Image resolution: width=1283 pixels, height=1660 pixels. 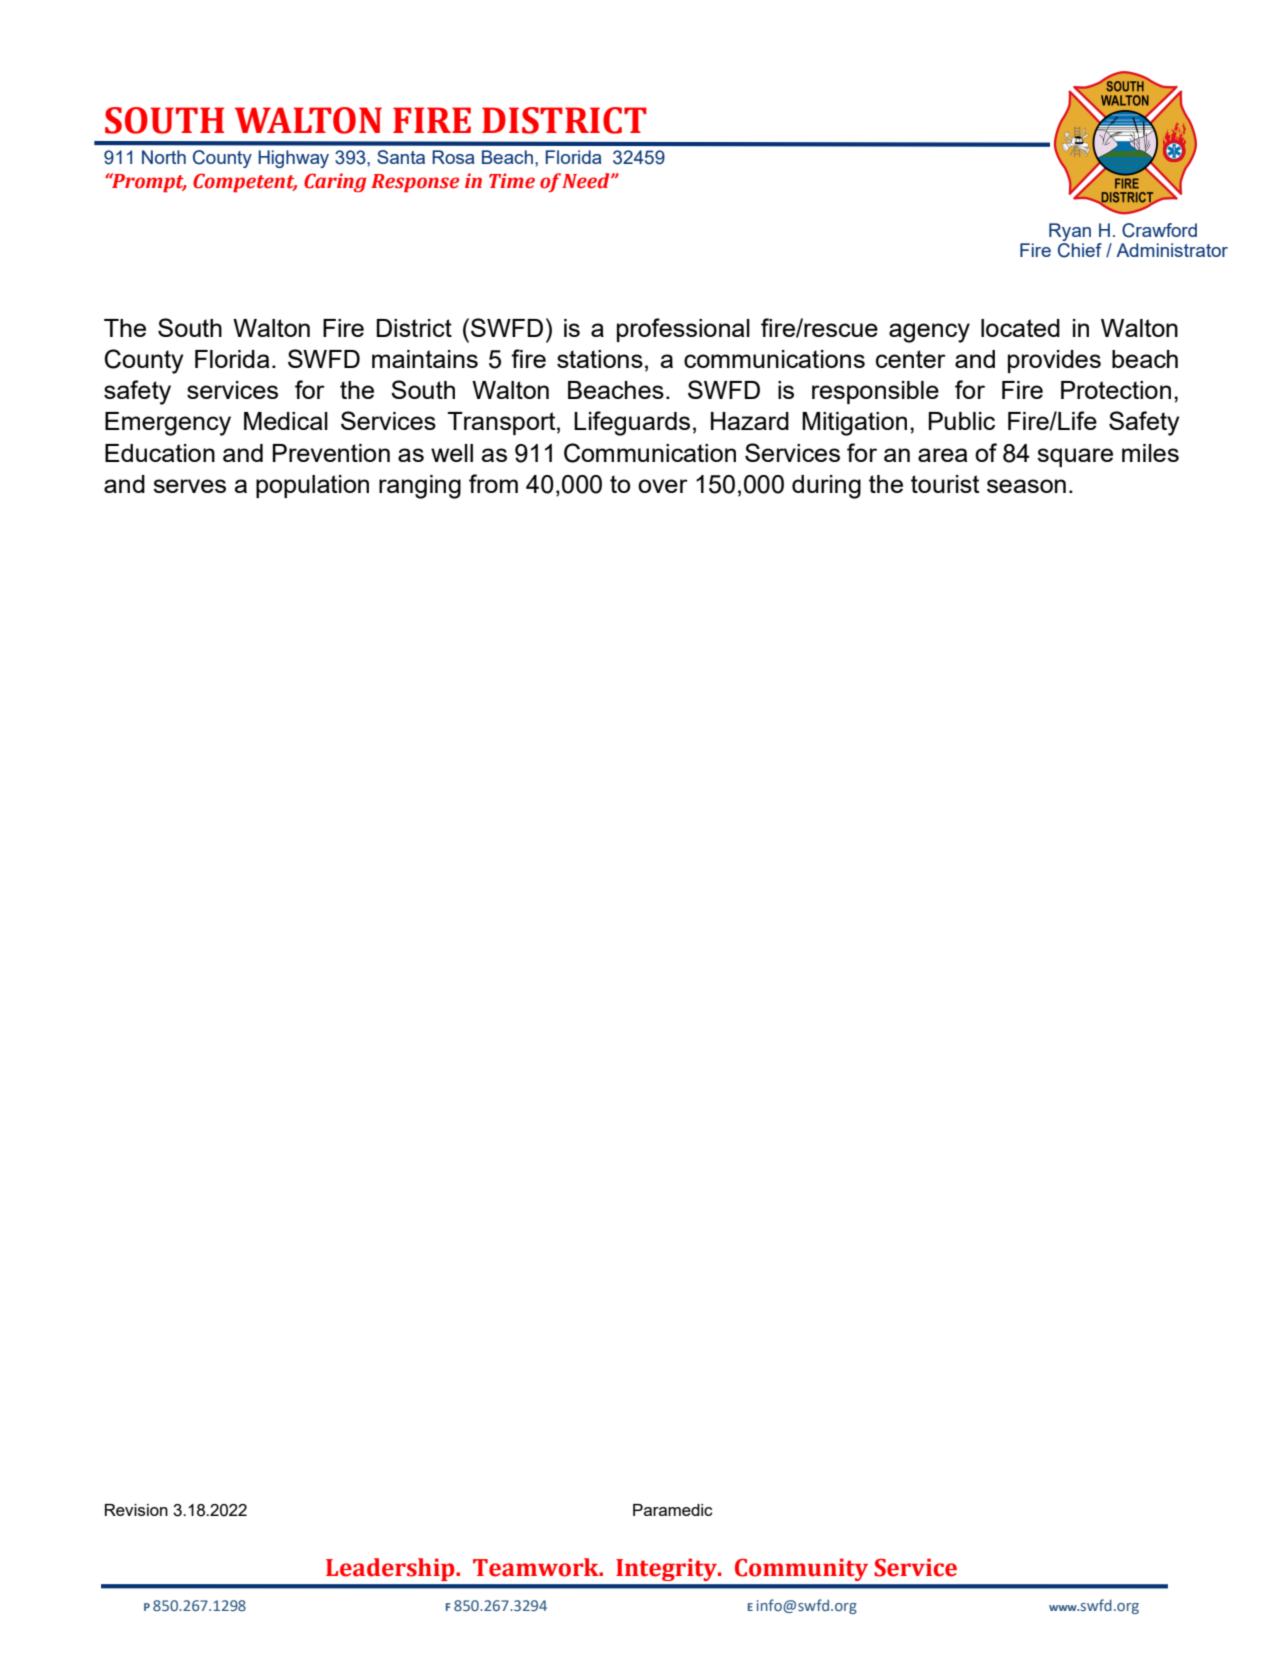 What do you see at coordinates (136, 1510) in the screenshot?
I see `Revision` at bounding box center [136, 1510].
